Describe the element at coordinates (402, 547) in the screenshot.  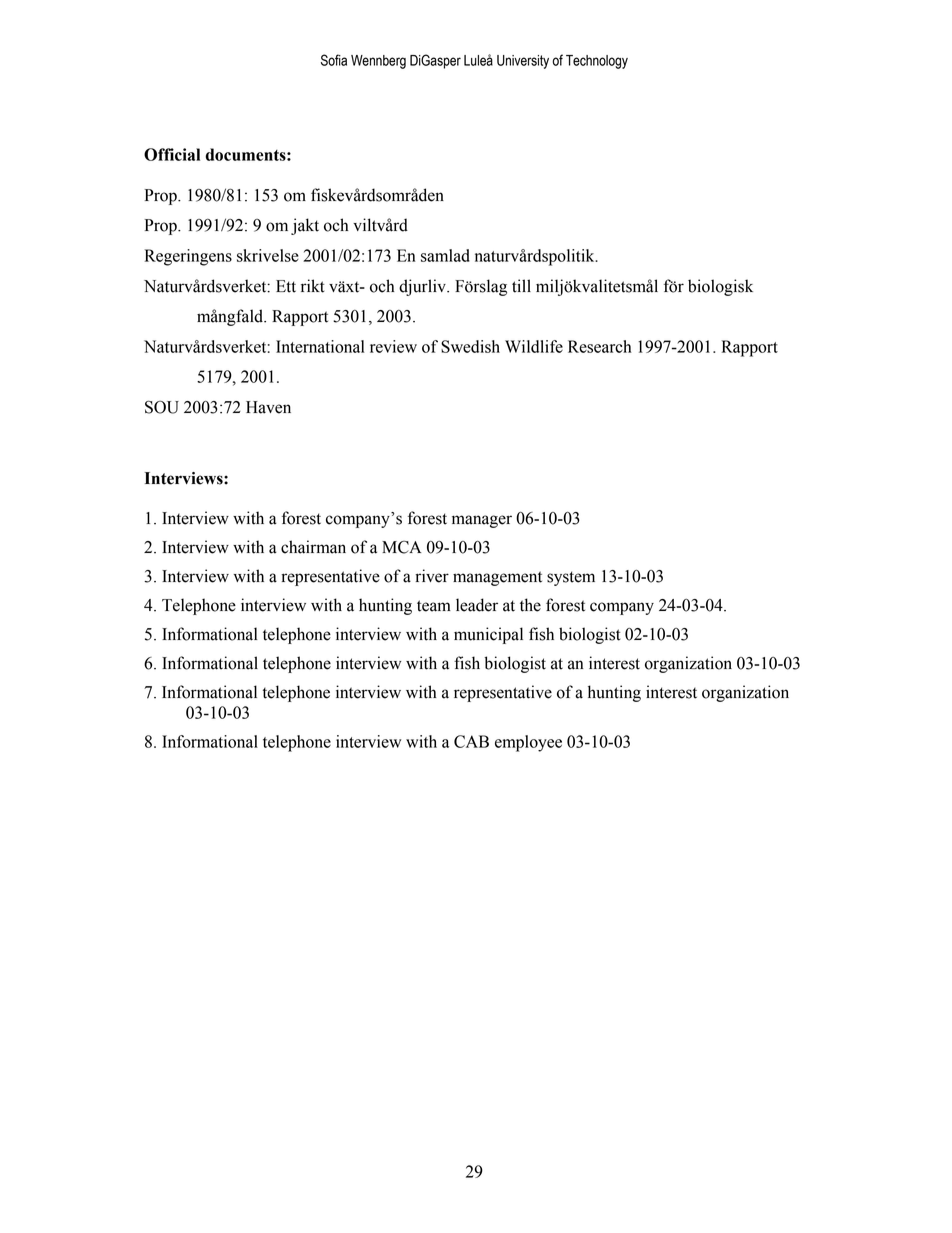
I see `MCA` at that location.
